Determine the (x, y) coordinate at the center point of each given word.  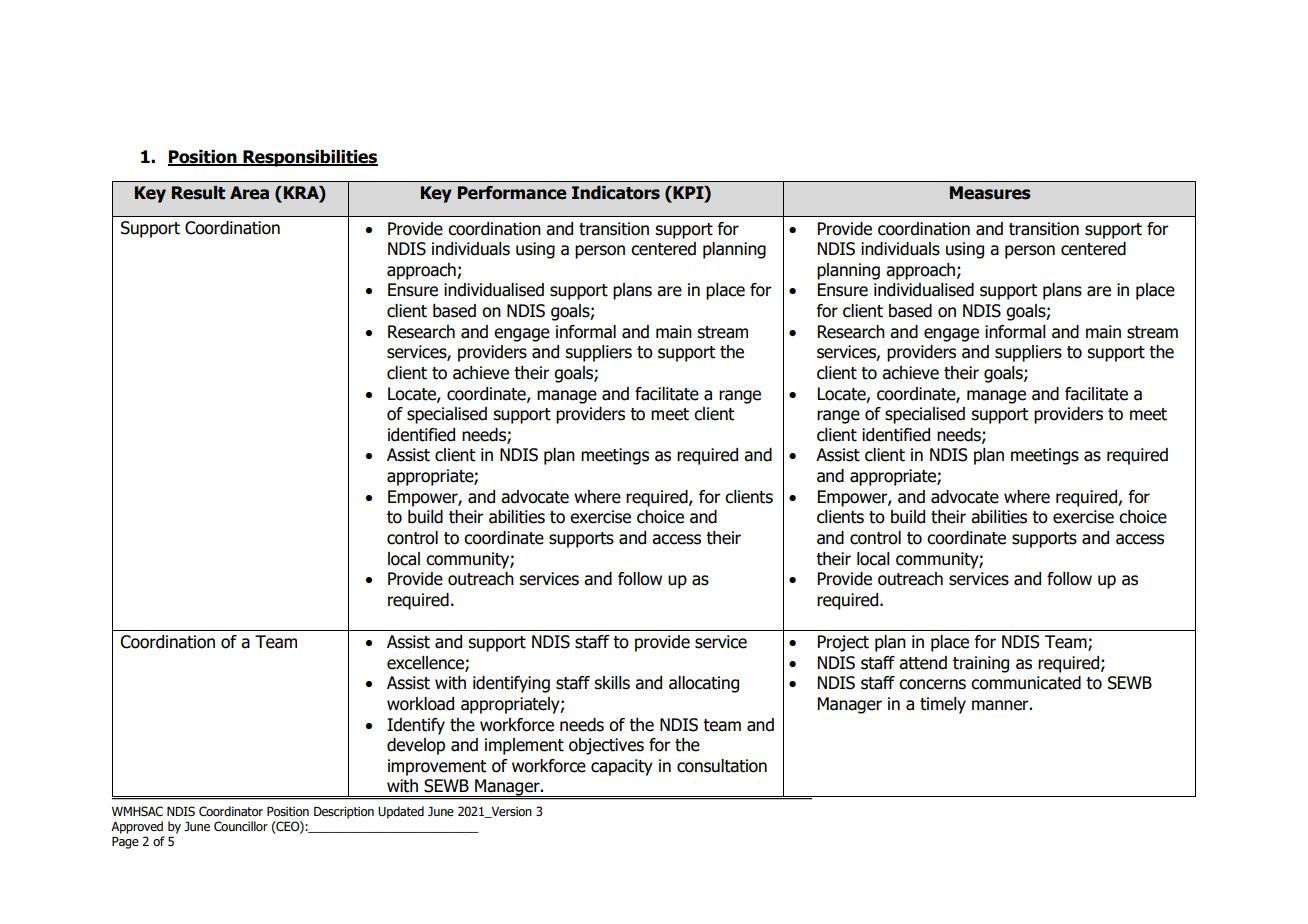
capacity (622, 767)
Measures (990, 193)
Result (198, 193)
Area (249, 193)
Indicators (616, 193)
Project (843, 643)
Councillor (241, 826)
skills (612, 683)
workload (420, 704)
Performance (512, 193)
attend (923, 663)
